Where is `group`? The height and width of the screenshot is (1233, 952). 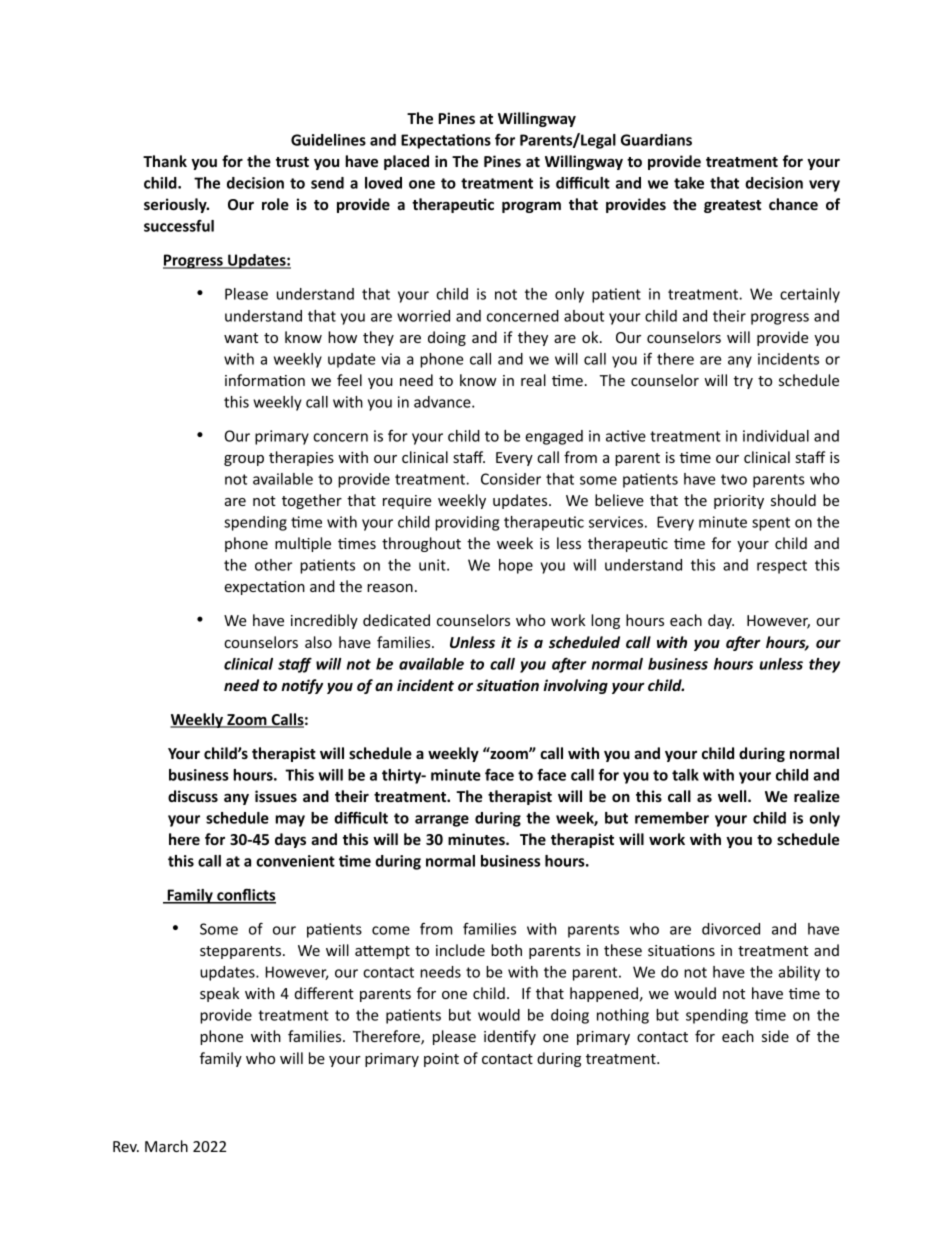 group is located at coordinates (244, 460).
